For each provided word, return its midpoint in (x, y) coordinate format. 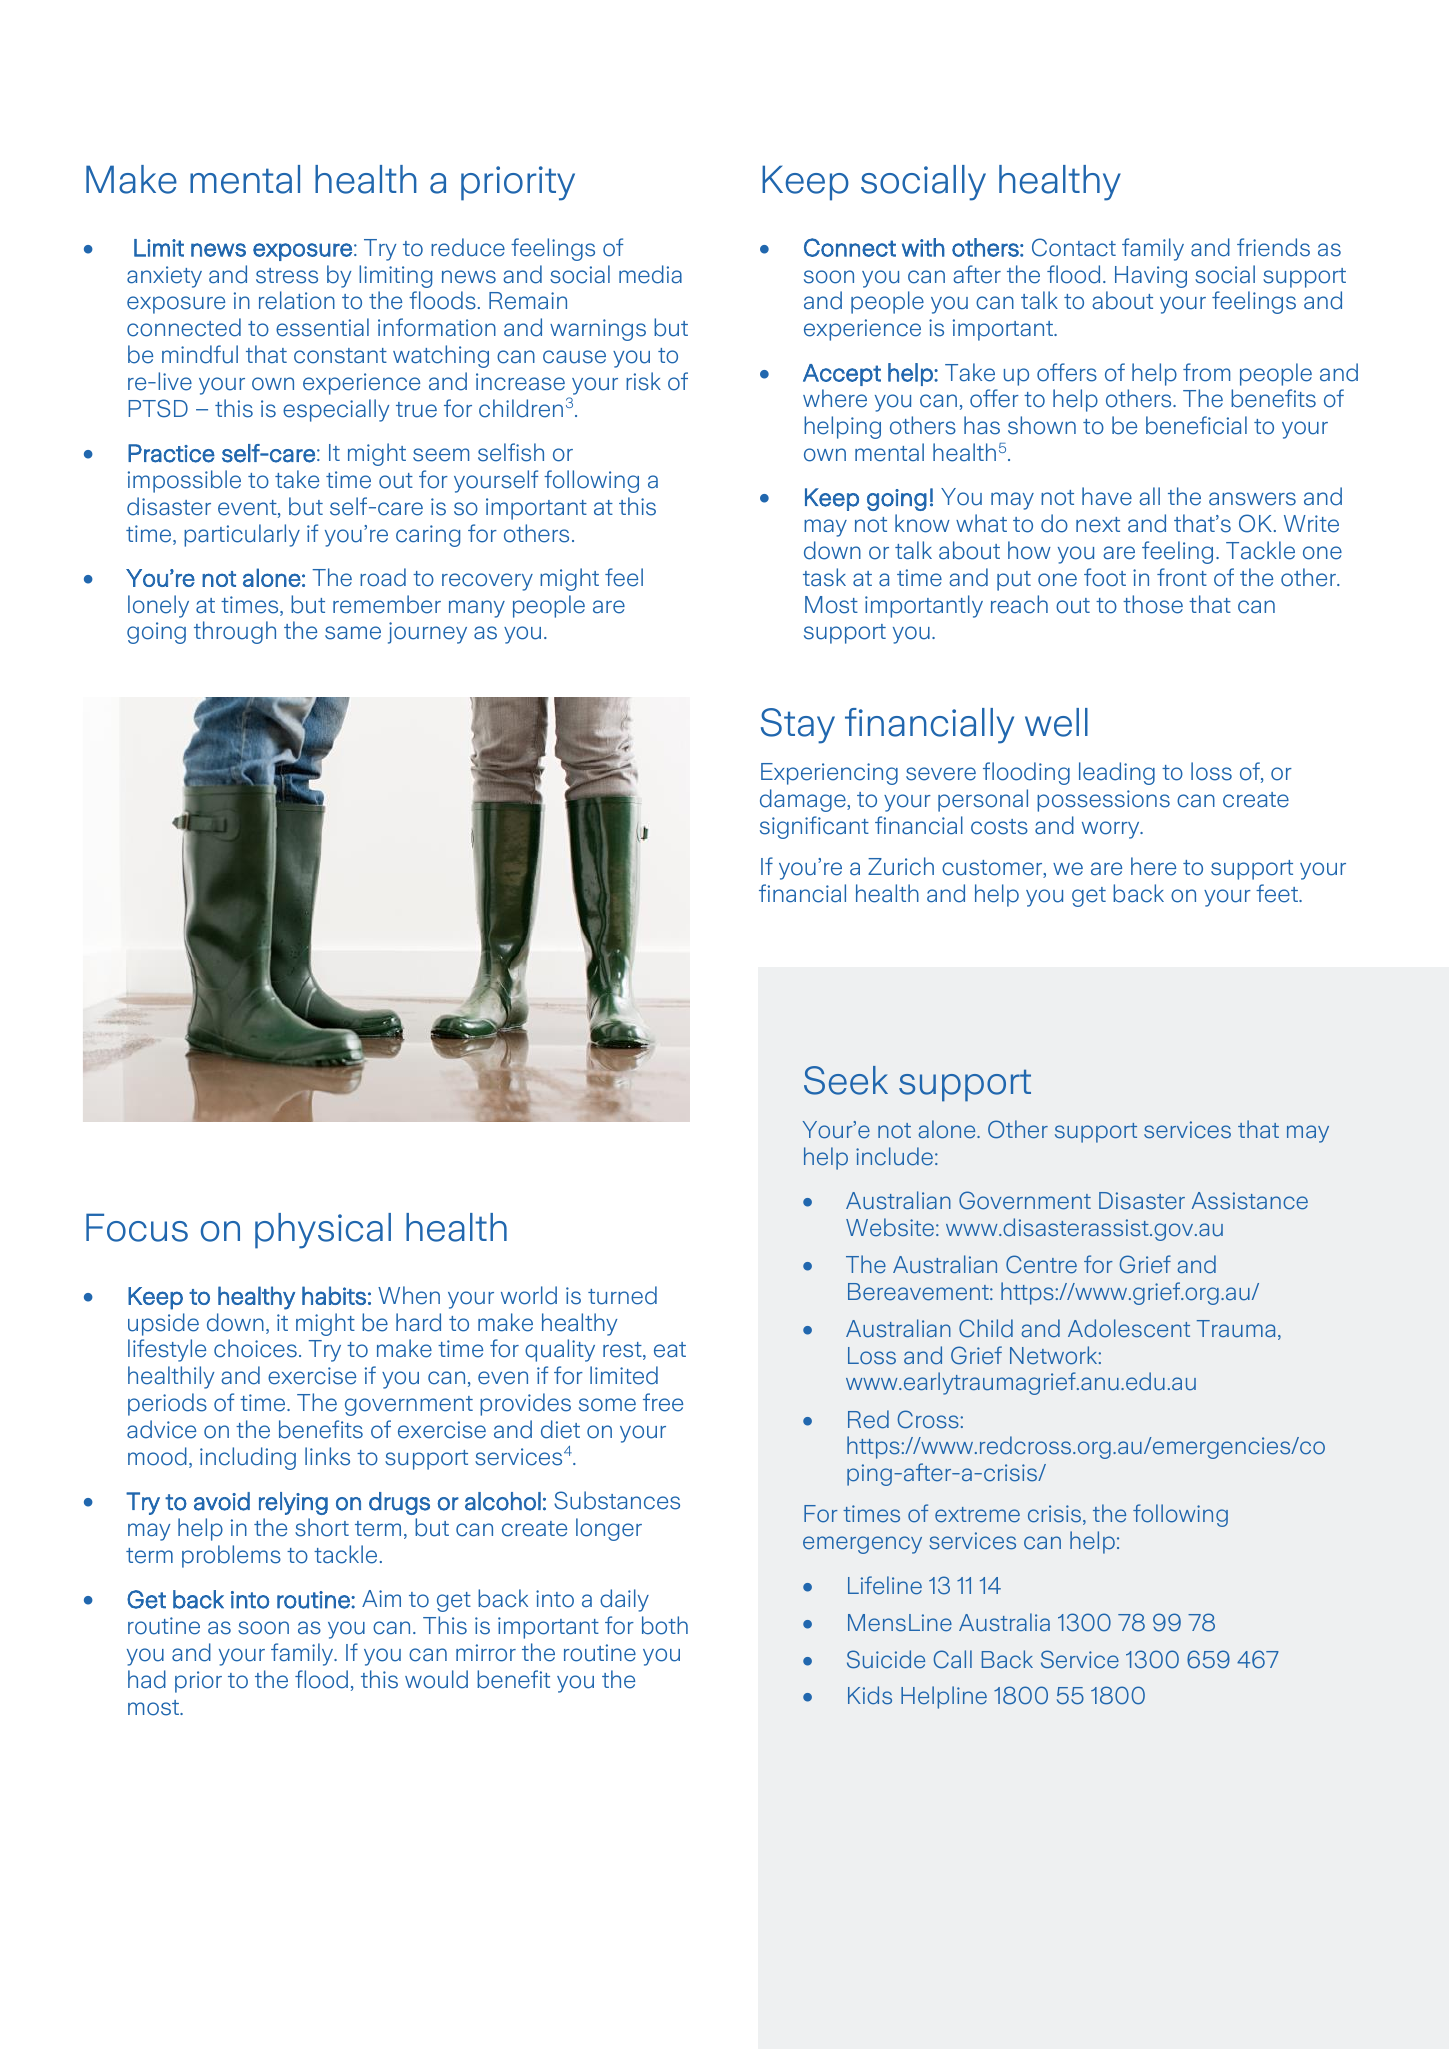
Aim (381, 1598)
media (650, 274)
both (665, 1625)
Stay (798, 726)
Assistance (1250, 1201)
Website (890, 1227)
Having (1151, 277)
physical (323, 1231)
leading (1117, 773)
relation (297, 300)
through (235, 632)
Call (953, 1659)
